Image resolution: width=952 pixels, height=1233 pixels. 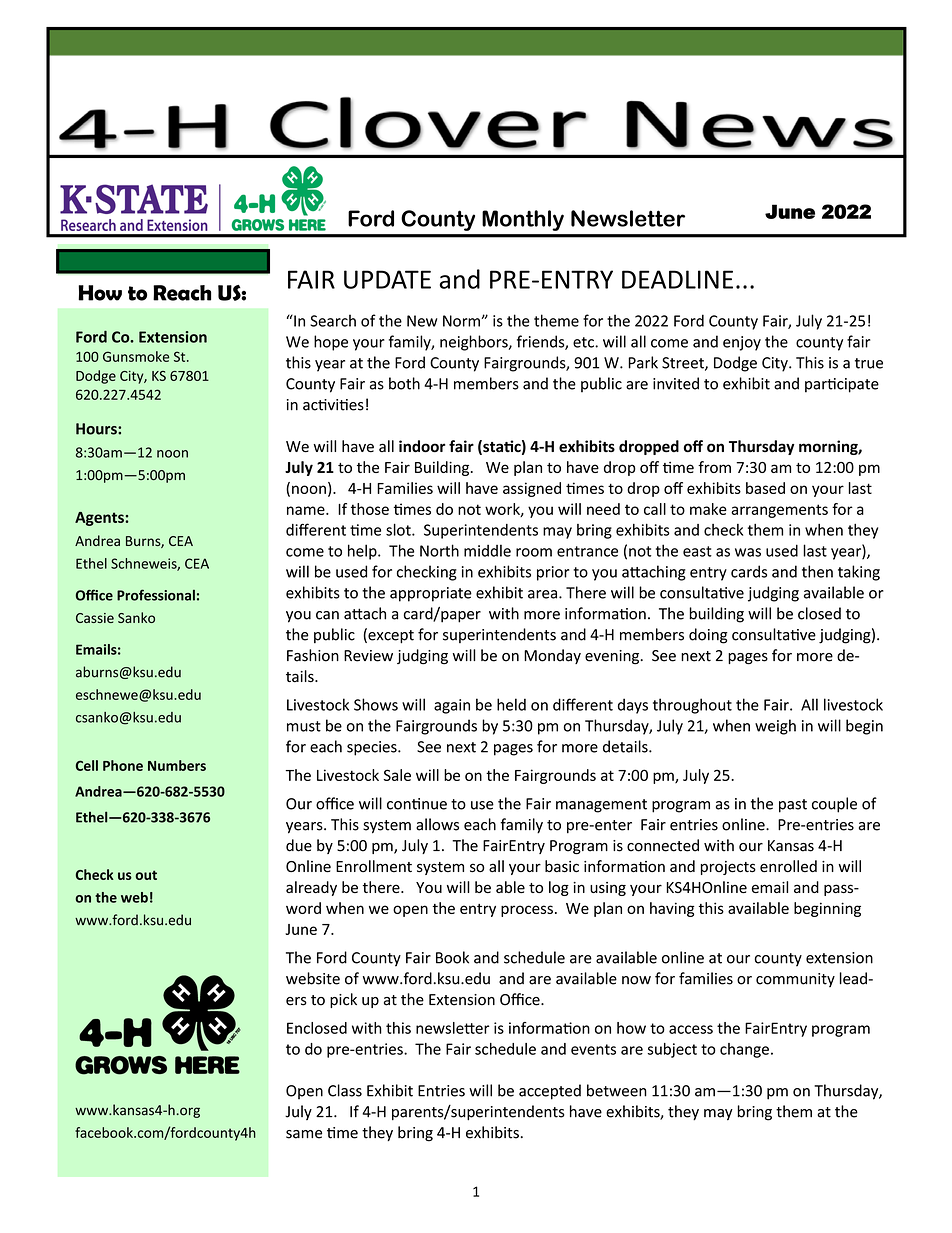 What do you see at coordinates (304, 1134) in the image?
I see `same` at bounding box center [304, 1134].
